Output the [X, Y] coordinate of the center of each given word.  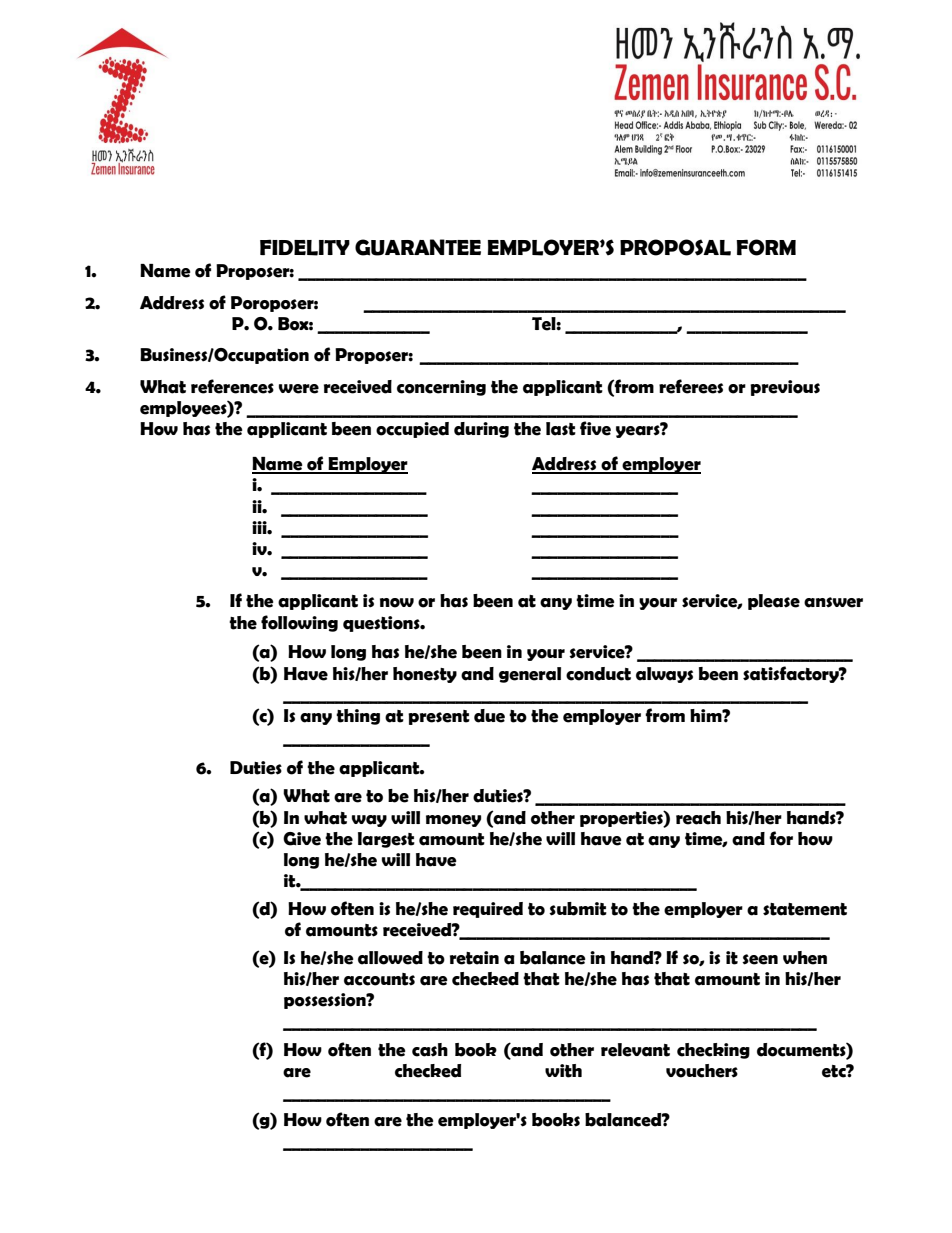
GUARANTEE [418, 247]
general [530, 675]
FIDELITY [305, 247]
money [453, 821]
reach [698, 818]
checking [713, 1051]
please [774, 602]
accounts [379, 979]
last [561, 429]
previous [785, 388]
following [299, 623]
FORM [766, 247]
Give [302, 839]
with [563, 1071]
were [299, 389]
